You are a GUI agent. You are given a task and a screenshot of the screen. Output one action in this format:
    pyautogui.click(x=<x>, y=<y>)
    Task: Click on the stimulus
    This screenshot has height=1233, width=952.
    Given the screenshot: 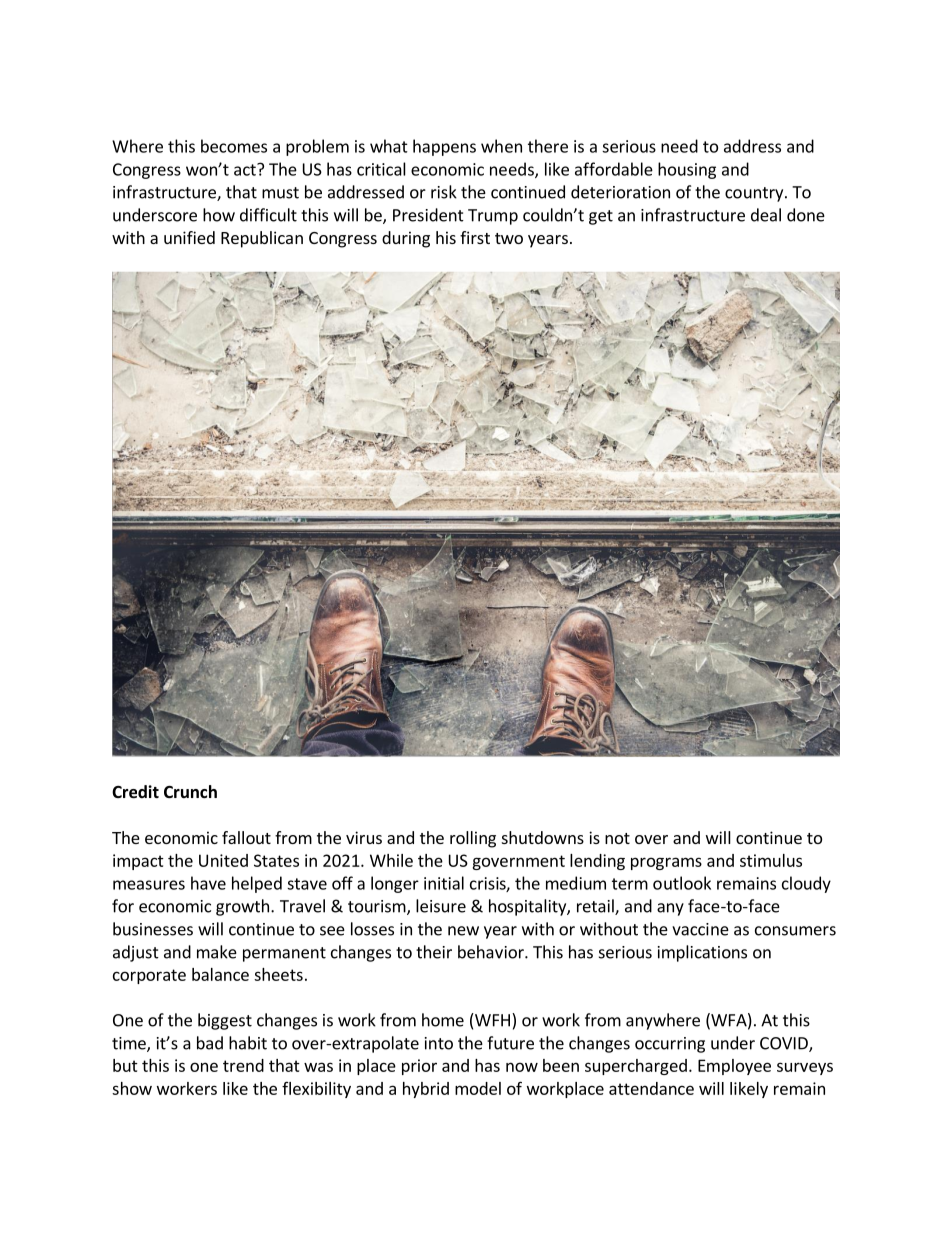 What is the action you would take?
    pyautogui.click(x=771, y=860)
